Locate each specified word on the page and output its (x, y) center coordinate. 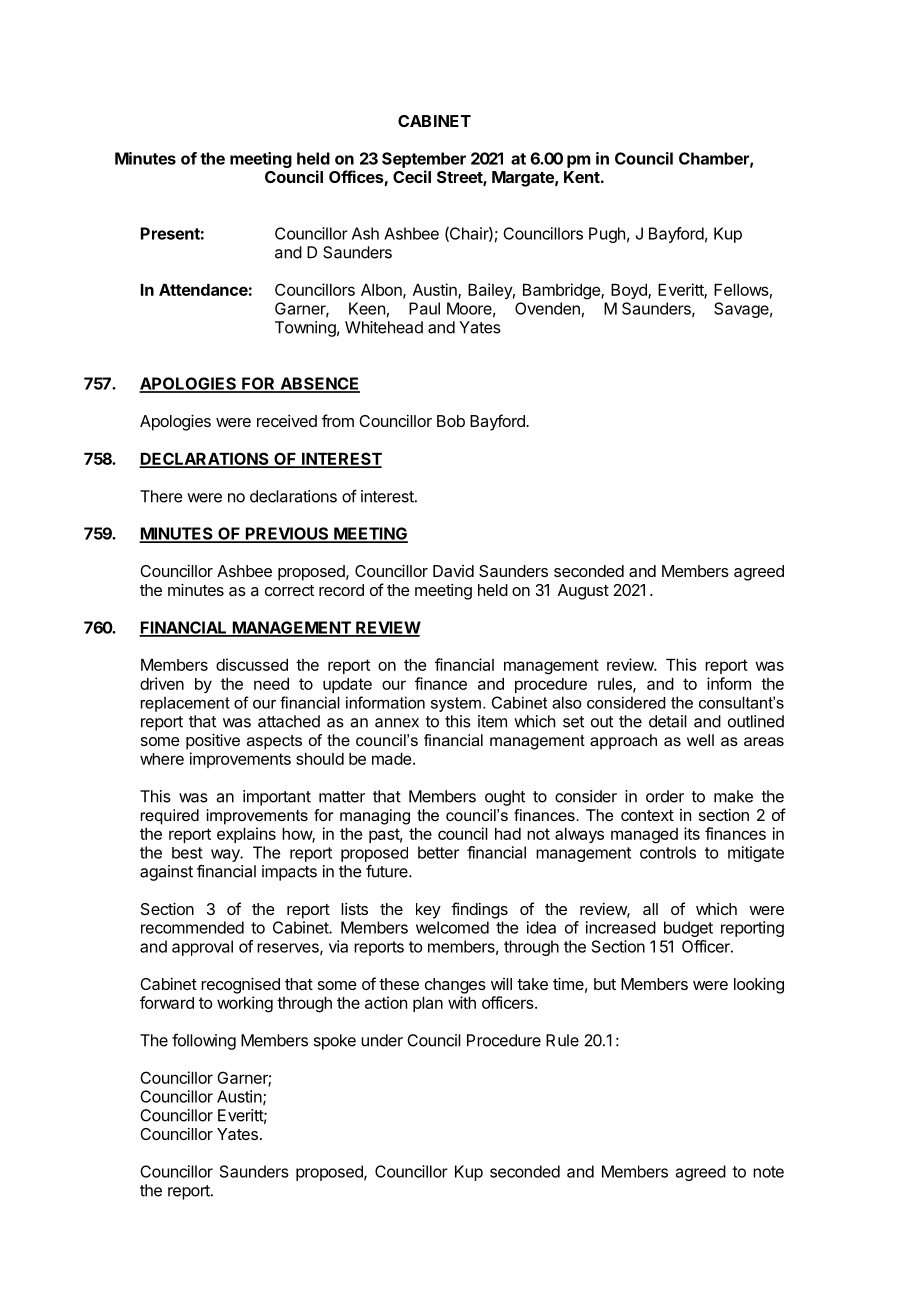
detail (668, 721)
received (287, 420)
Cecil (412, 176)
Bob (451, 421)
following (204, 1041)
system (456, 704)
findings (479, 910)
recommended (192, 927)
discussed (252, 664)
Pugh (607, 235)
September (424, 160)
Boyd (630, 291)
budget (688, 929)
